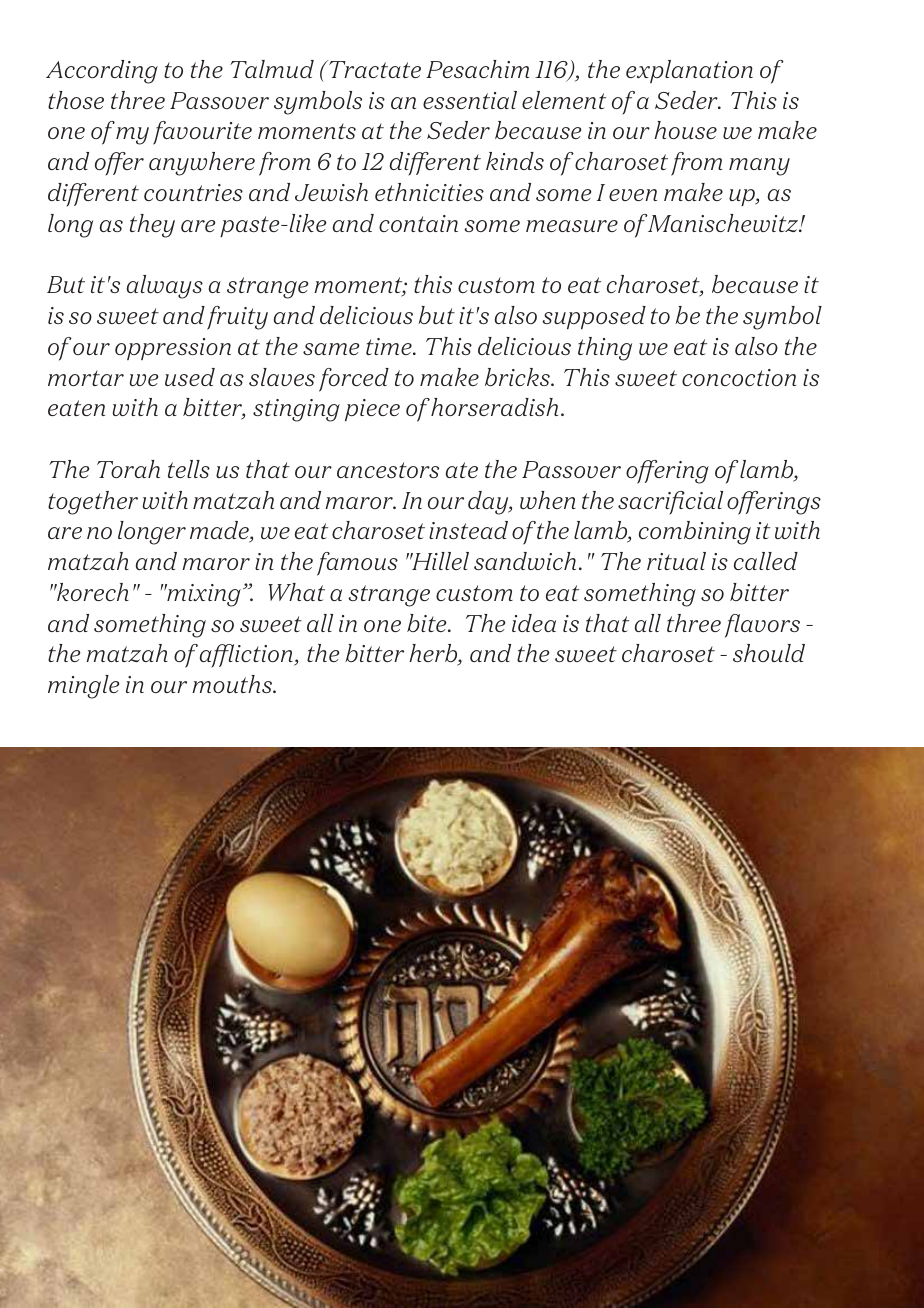  Describe the element at coordinates (470, 100) in the screenshot. I see `essential` at that location.
